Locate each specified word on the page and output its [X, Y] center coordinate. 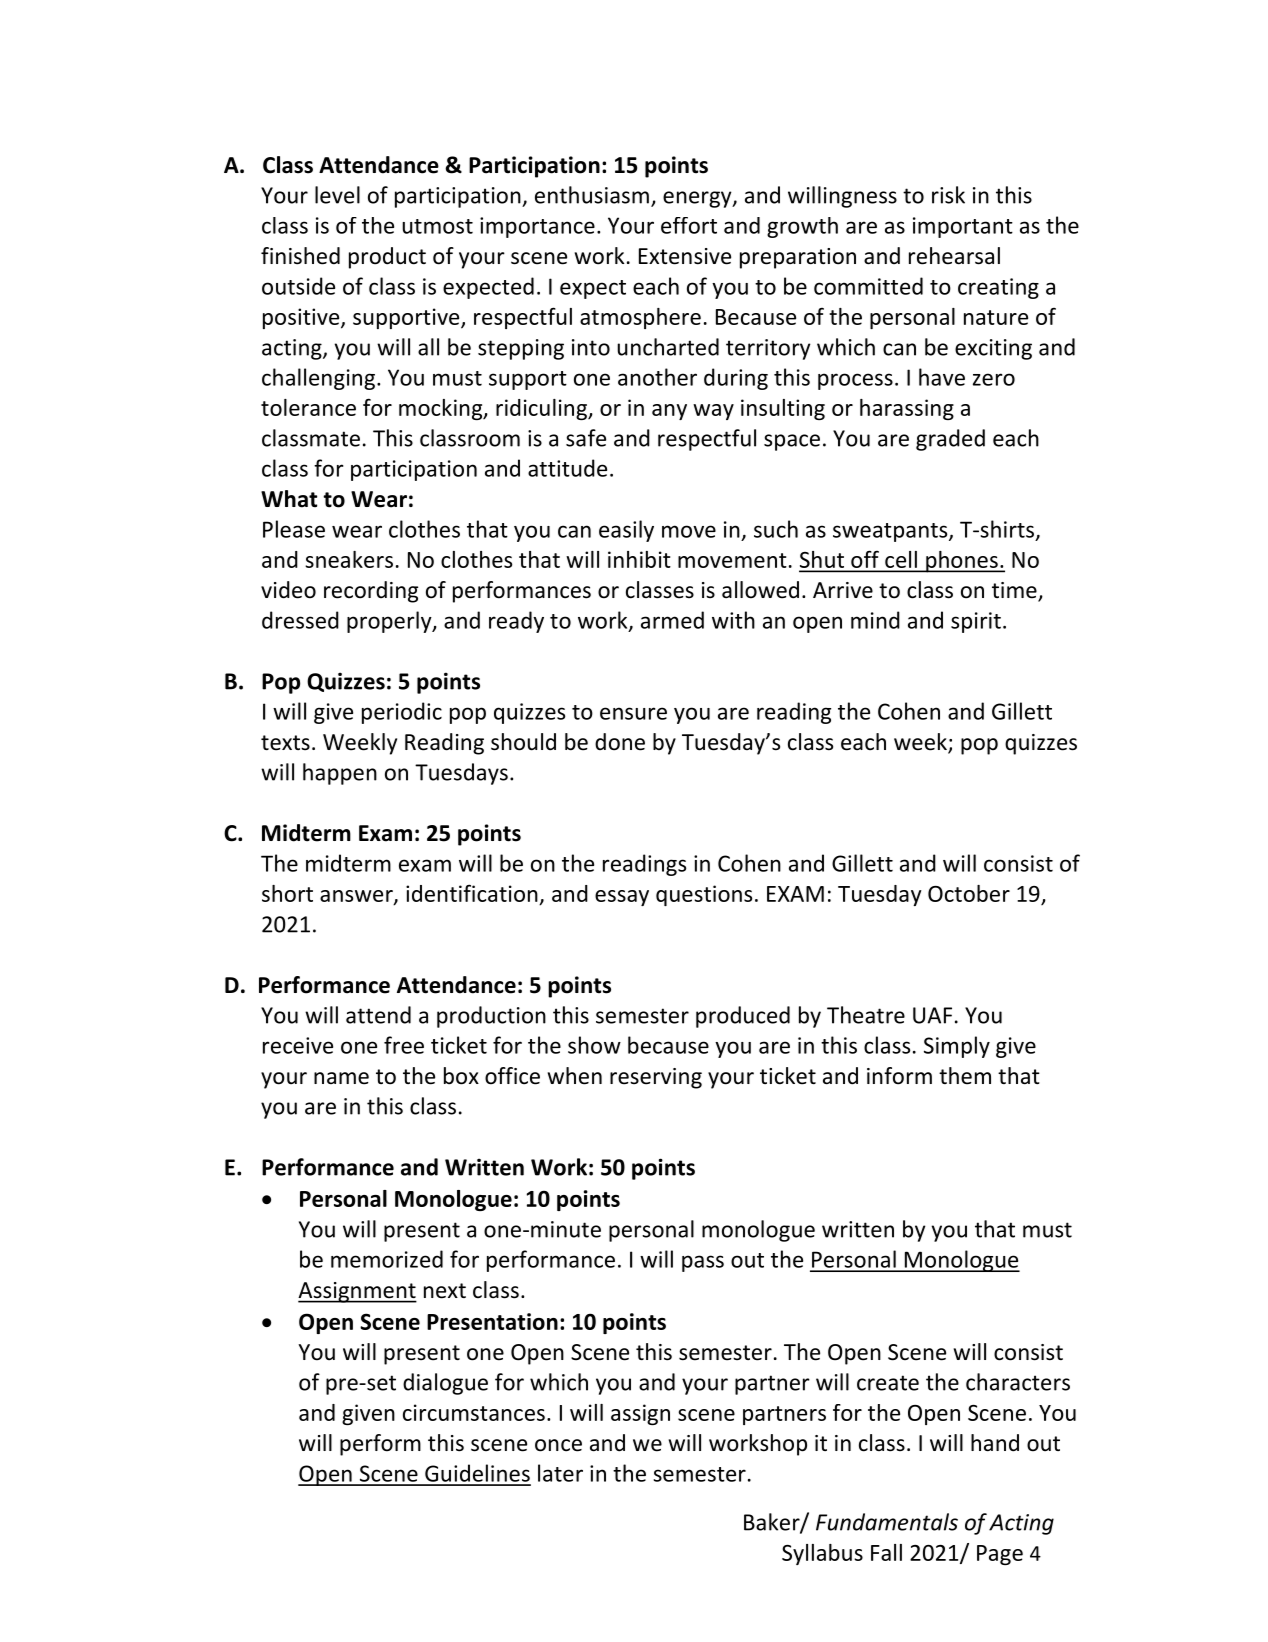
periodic [402, 713]
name [341, 1078]
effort [689, 225]
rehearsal [954, 256]
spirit [976, 622]
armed [672, 620]
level [337, 195]
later [560, 1473]
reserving [656, 1078]
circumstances [474, 1412]
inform [899, 1076]
